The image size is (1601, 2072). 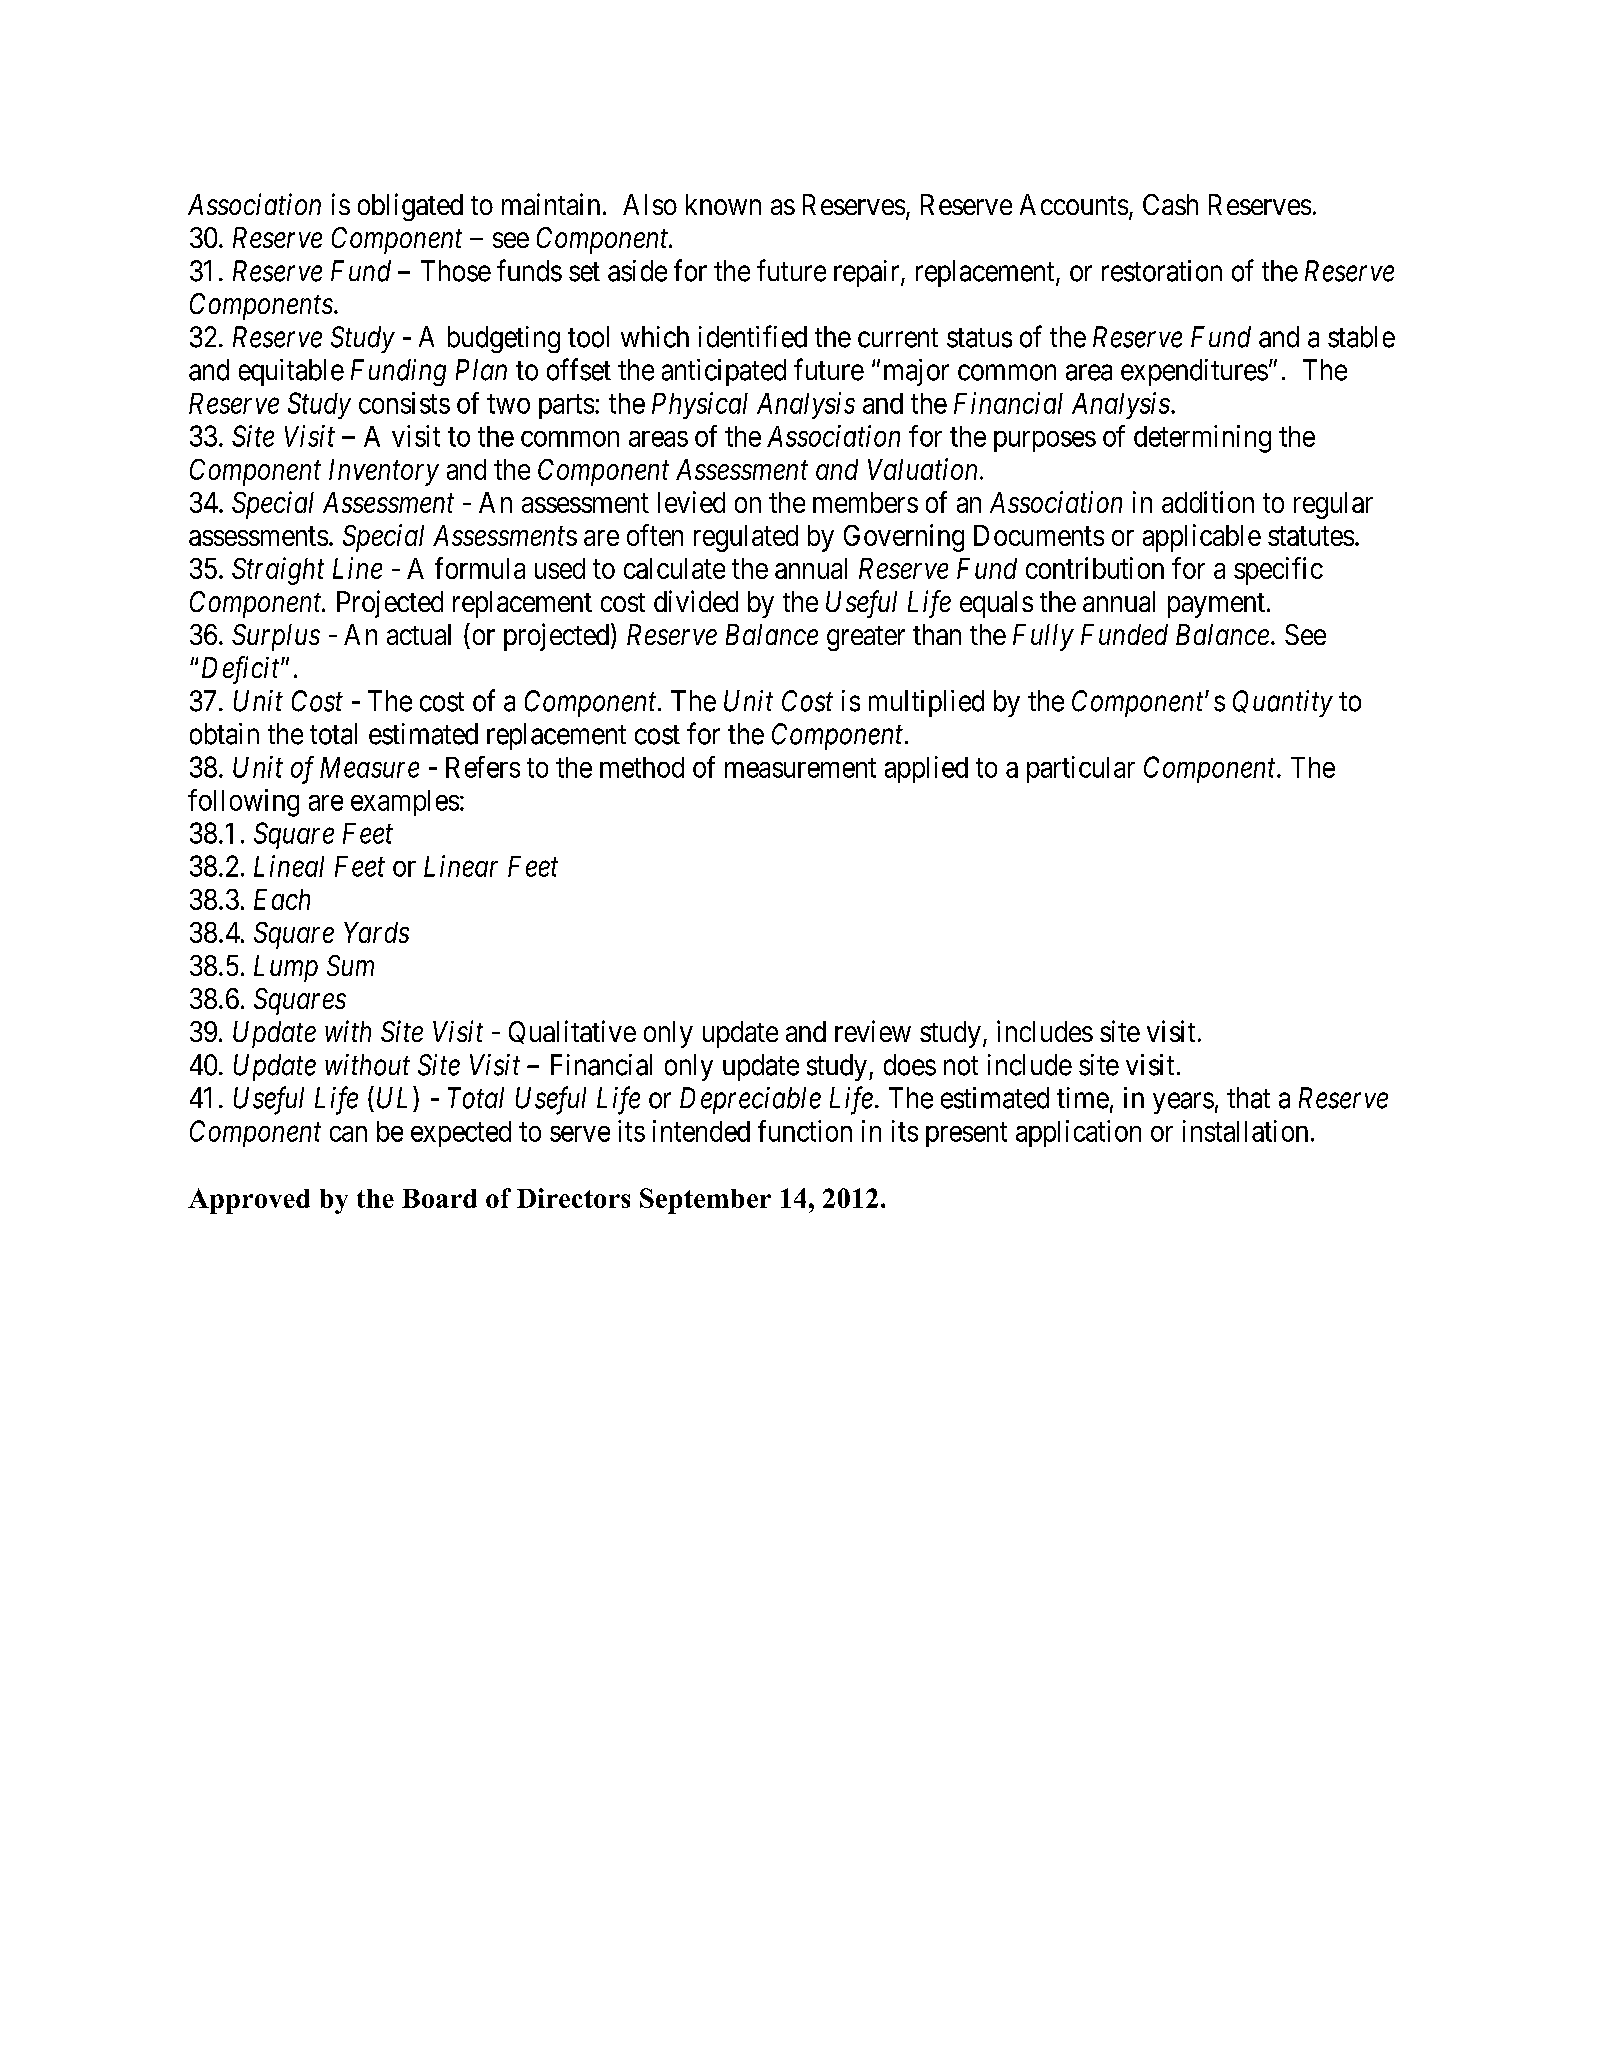 What do you see at coordinates (926, 703) in the screenshot?
I see `multiplied` at bounding box center [926, 703].
